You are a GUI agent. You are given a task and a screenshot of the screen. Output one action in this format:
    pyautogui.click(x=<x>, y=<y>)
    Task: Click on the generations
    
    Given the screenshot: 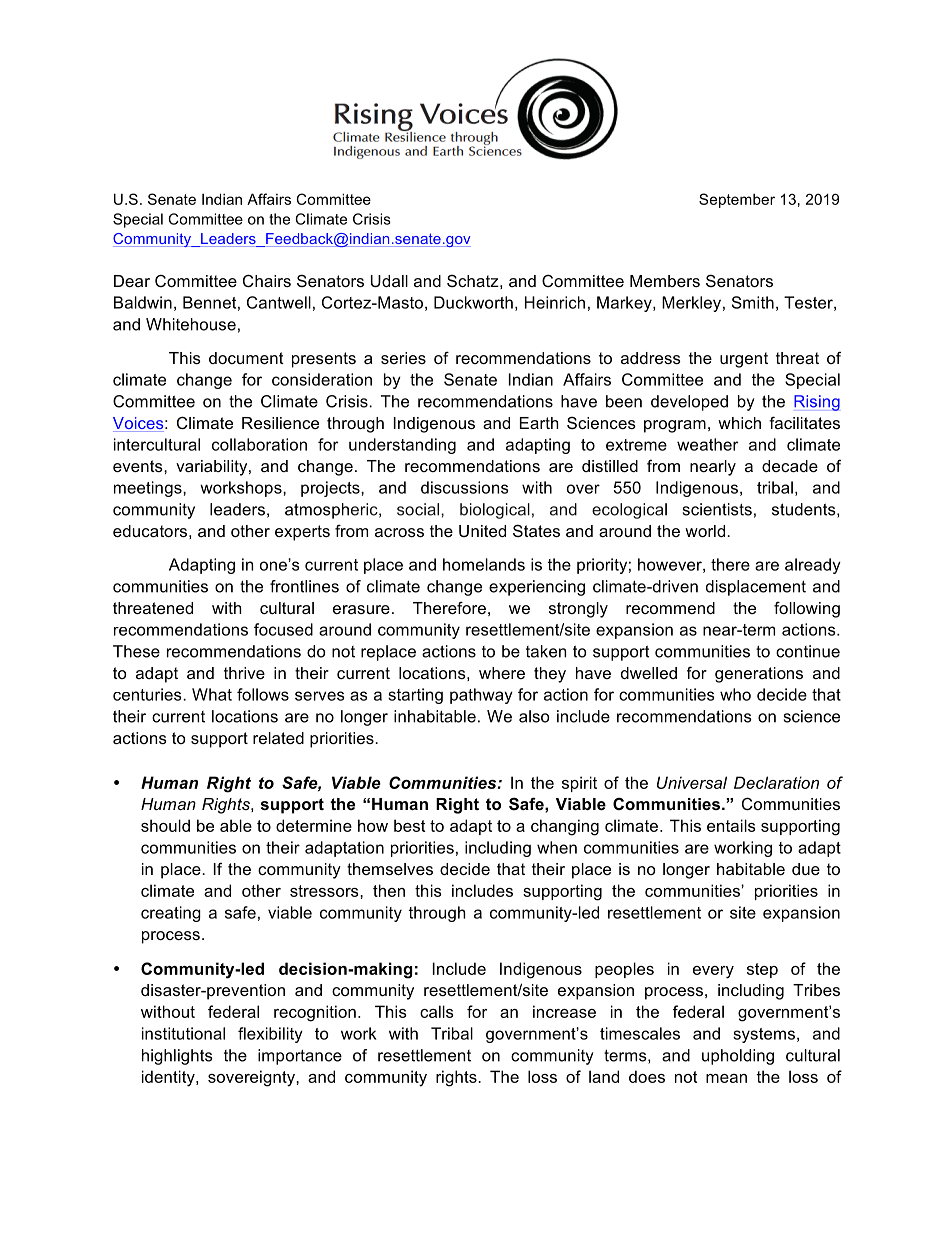 What is the action you would take?
    pyautogui.click(x=759, y=675)
